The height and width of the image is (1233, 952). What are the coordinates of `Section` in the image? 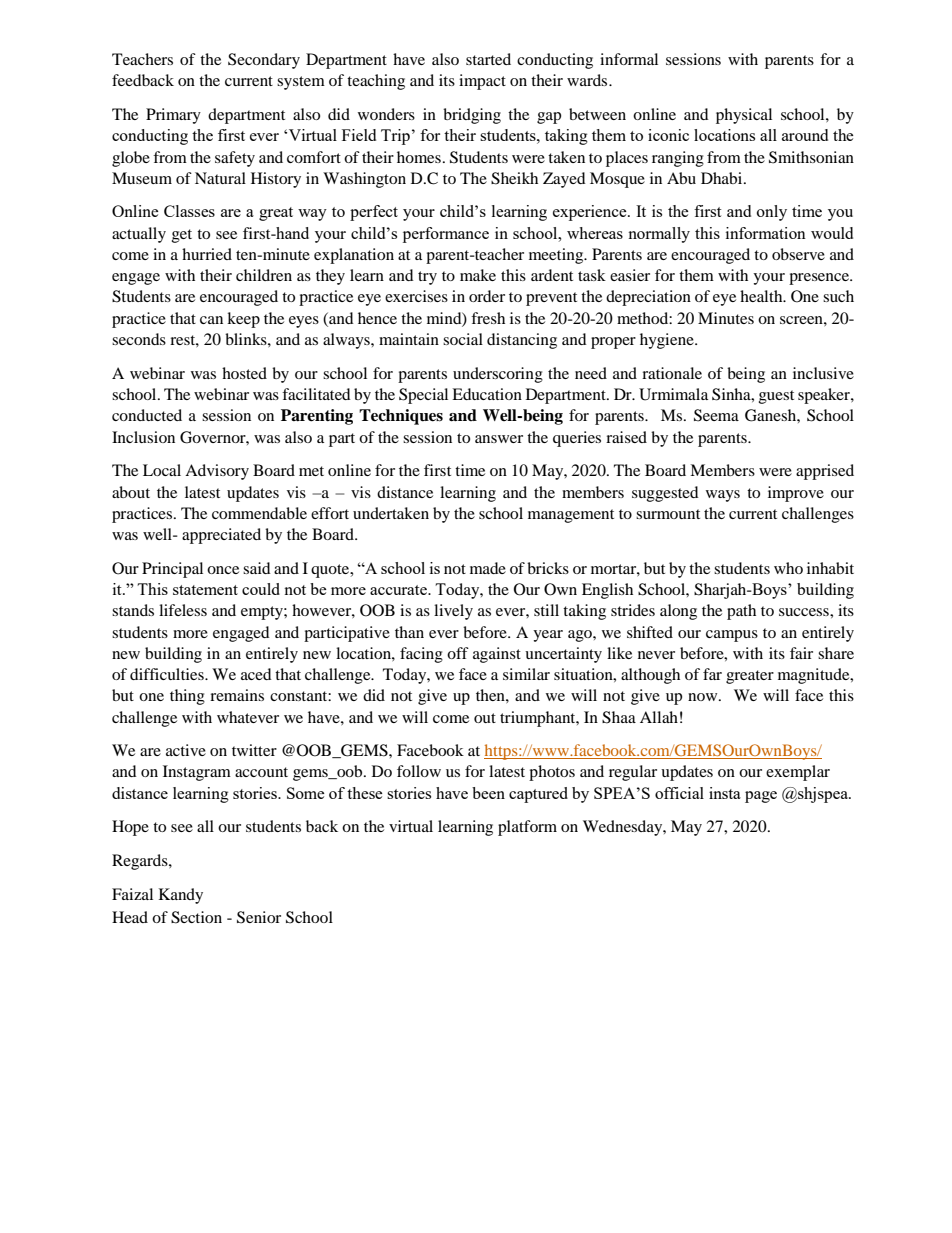 It's located at (196, 917).
